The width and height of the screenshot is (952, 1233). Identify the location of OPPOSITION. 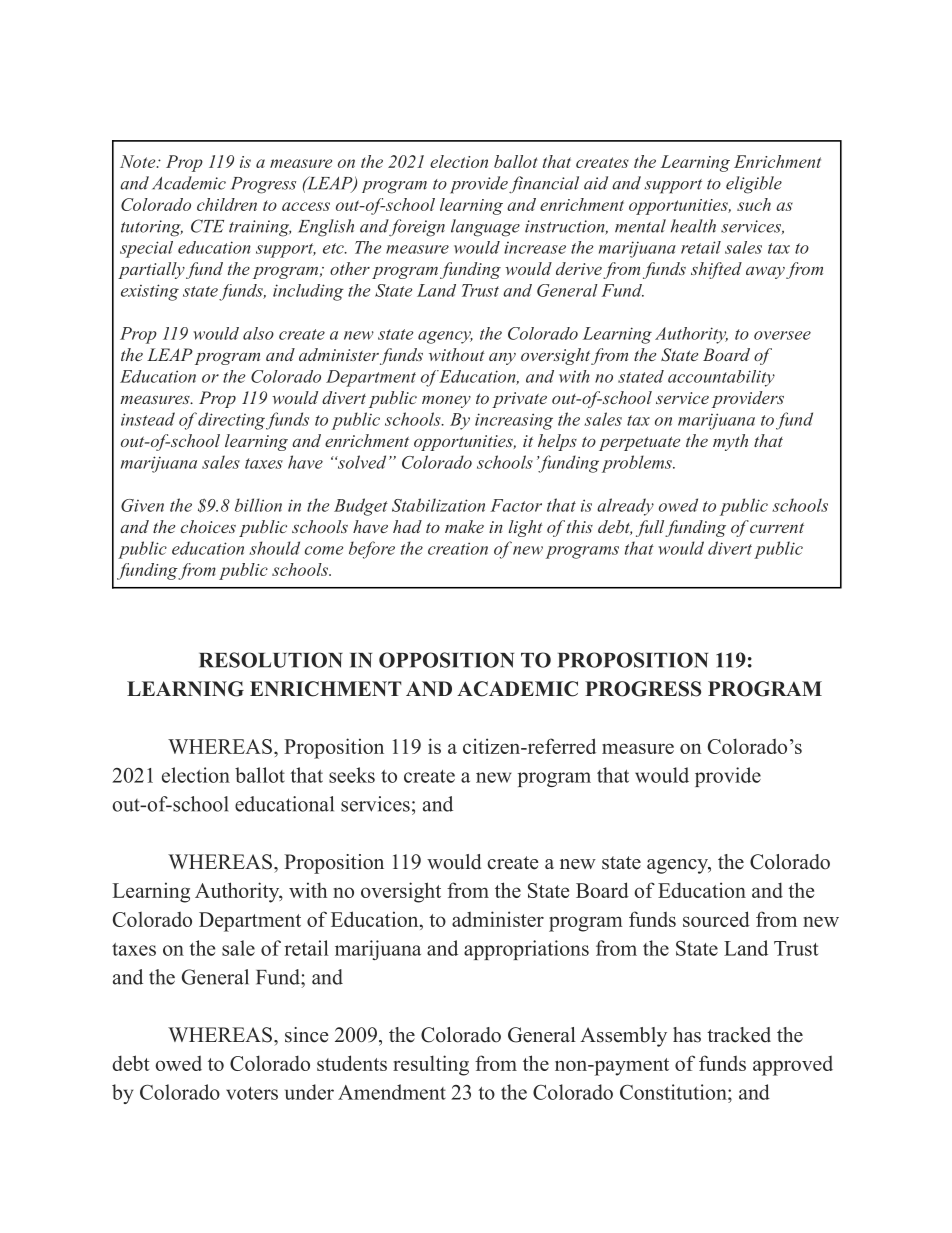
(446, 660).
